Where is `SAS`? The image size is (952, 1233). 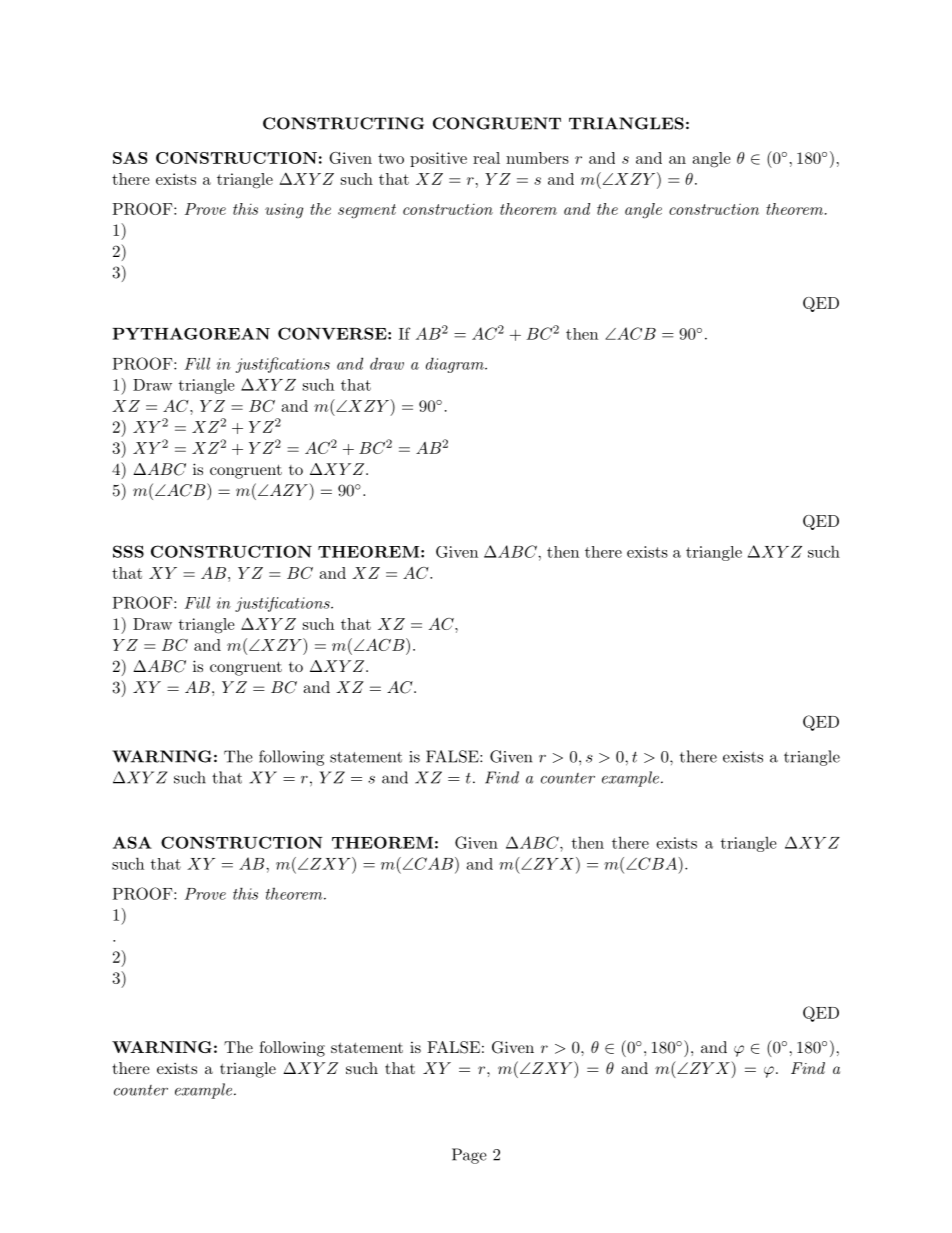 SAS is located at coordinates (130, 158).
